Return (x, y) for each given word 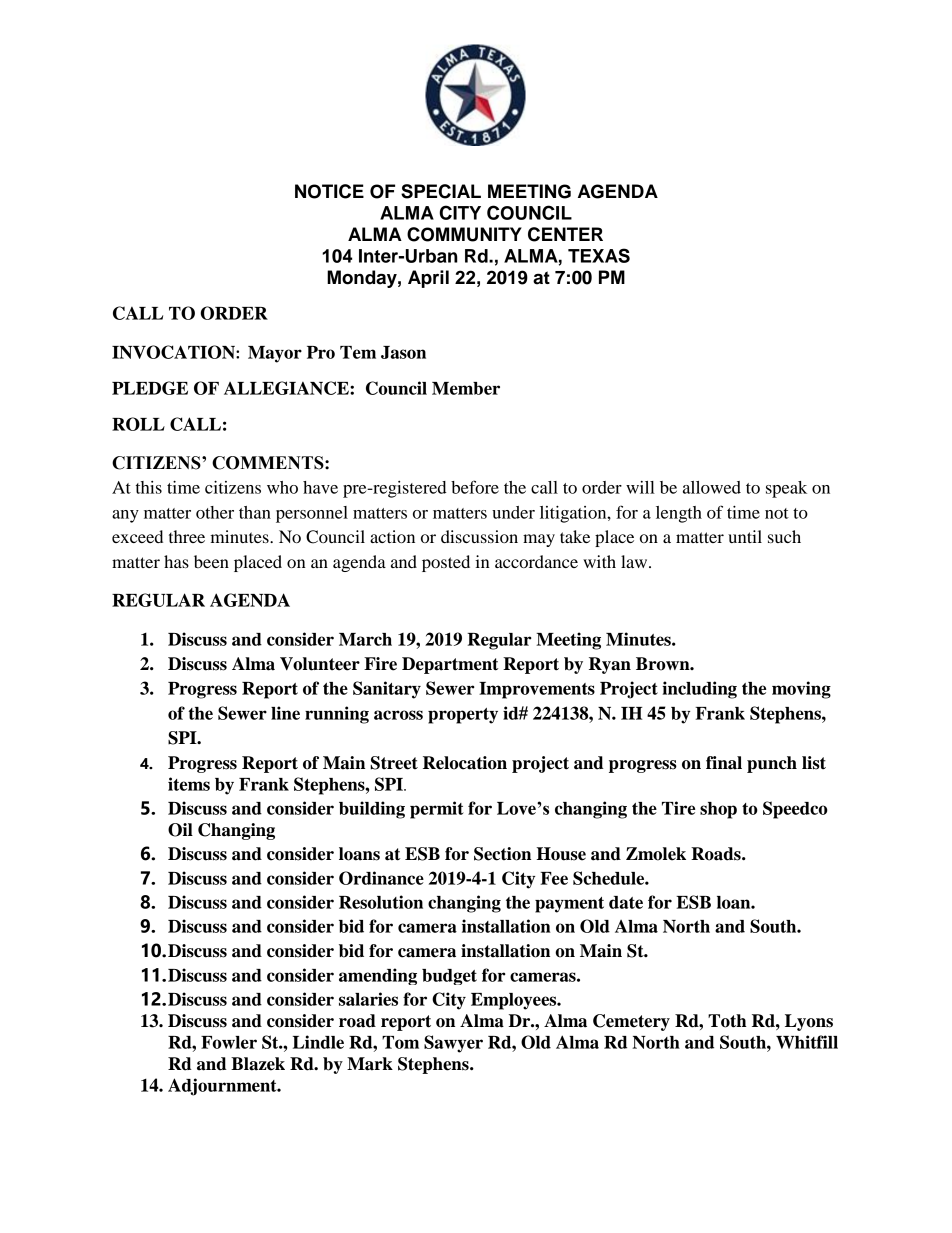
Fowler (229, 1042)
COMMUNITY (464, 234)
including (699, 690)
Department (450, 665)
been (211, 561)
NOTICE (329, 191)
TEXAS (599, 255)
